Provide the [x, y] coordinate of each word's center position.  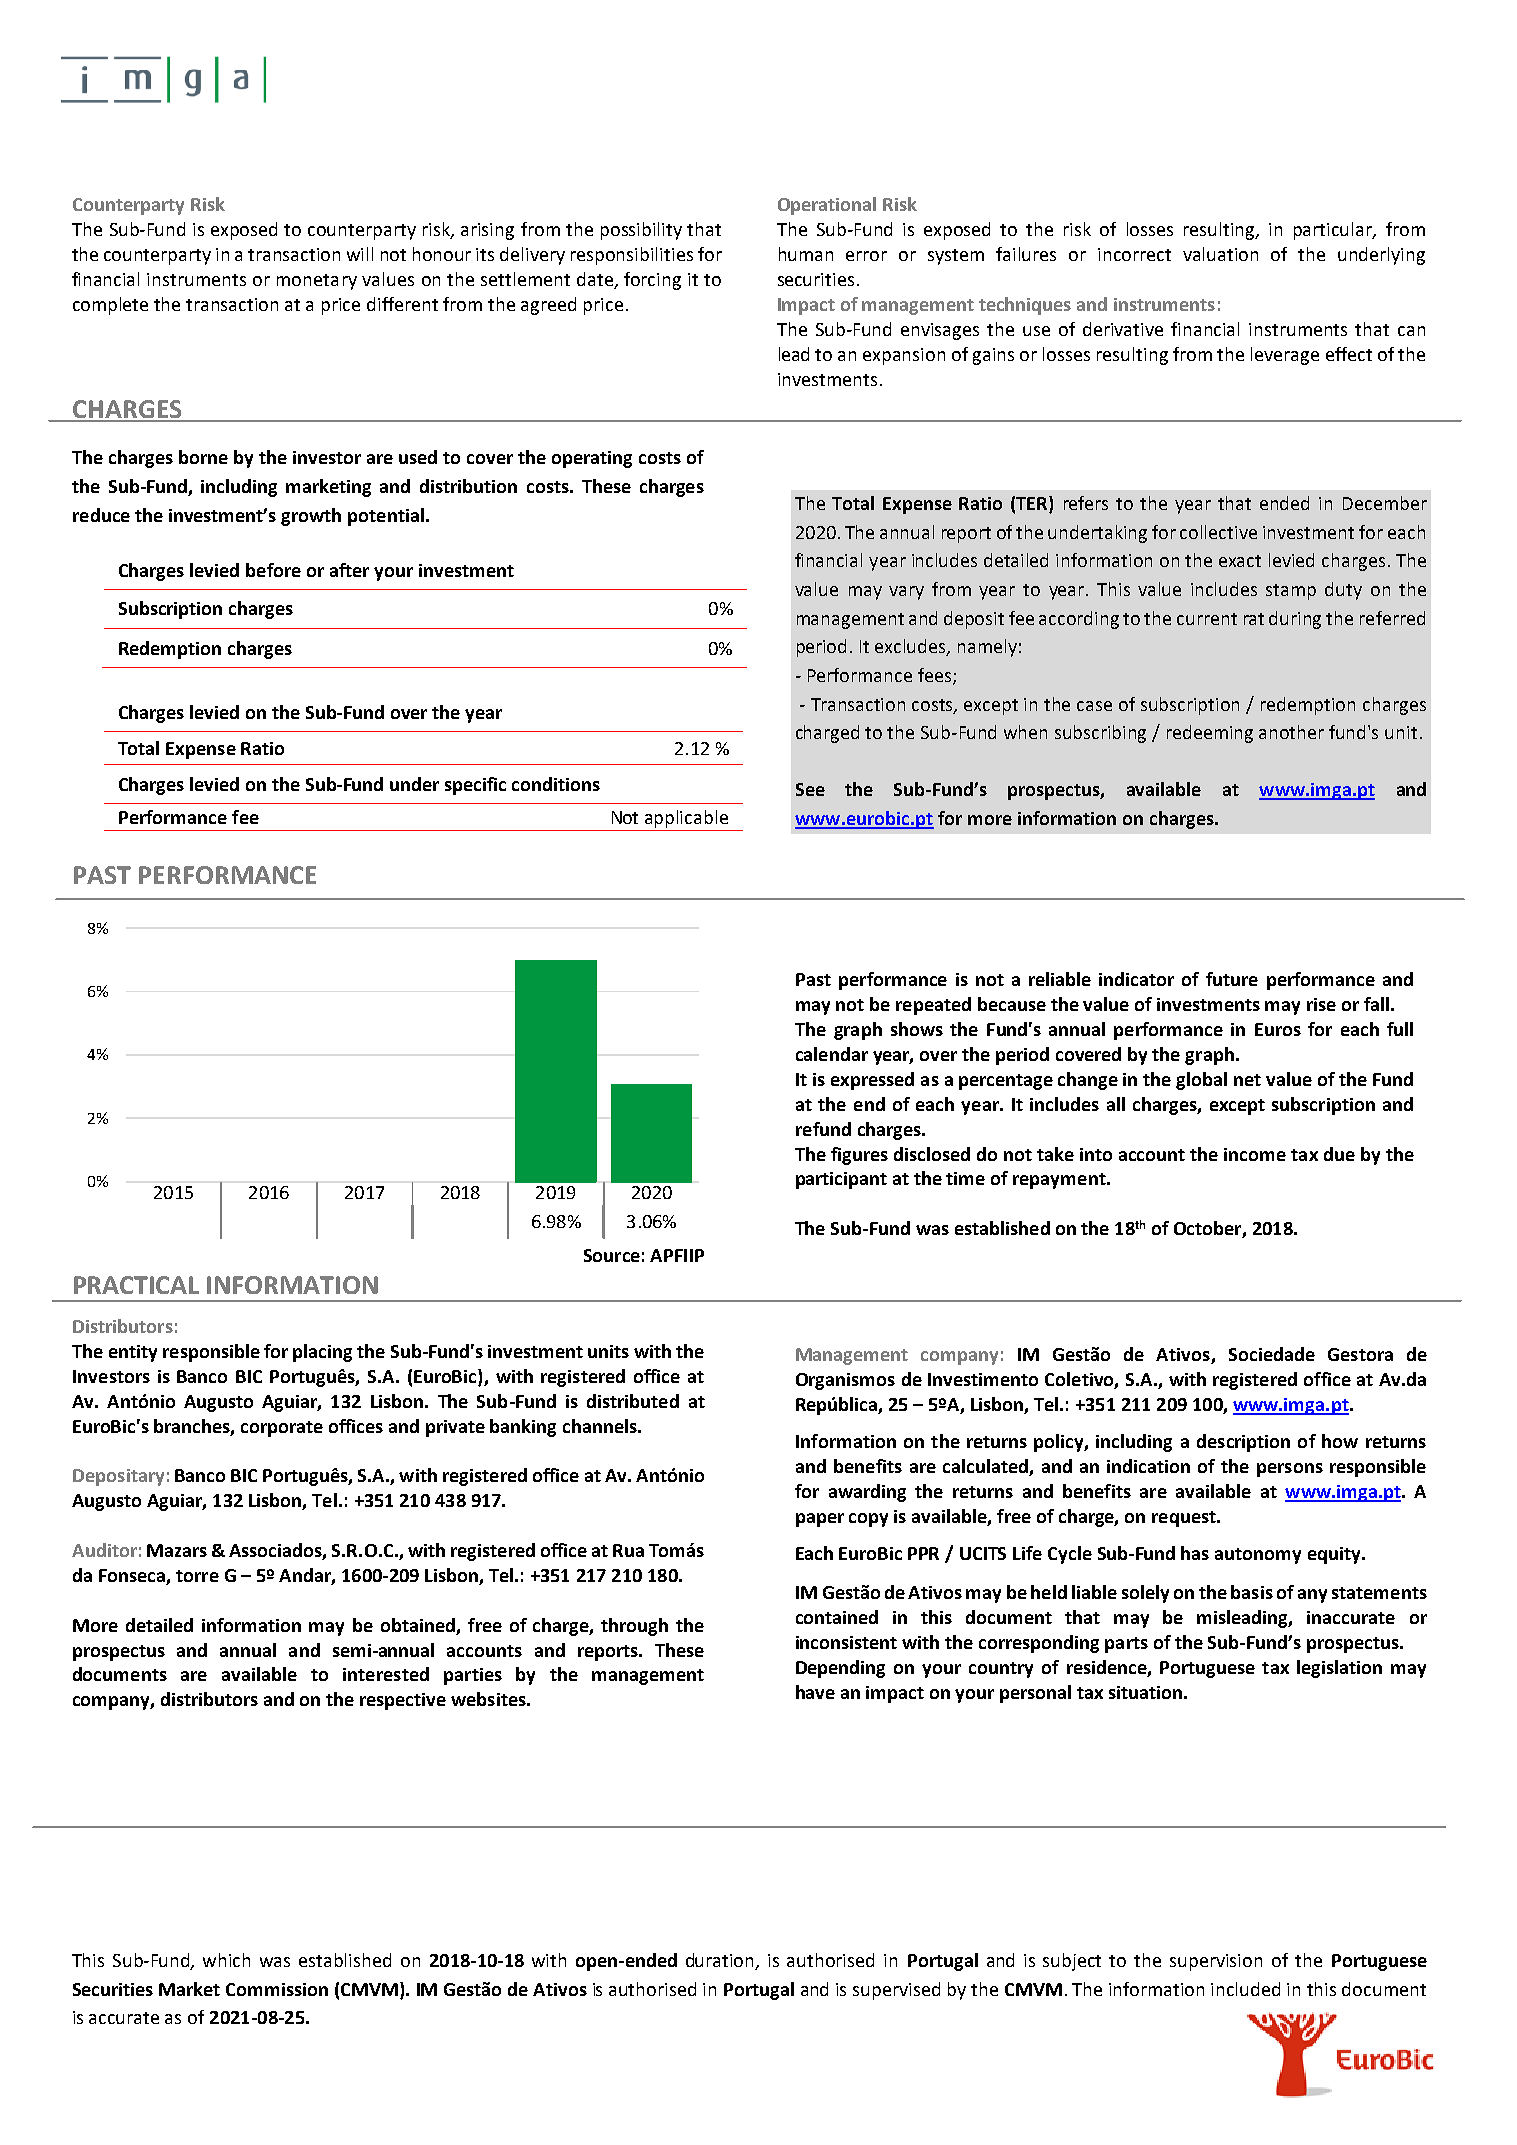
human [806, 254]
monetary [317, 282]
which [226, 1960]
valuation [1220, 254]
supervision [1216, 1962]
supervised [896, 1991]
